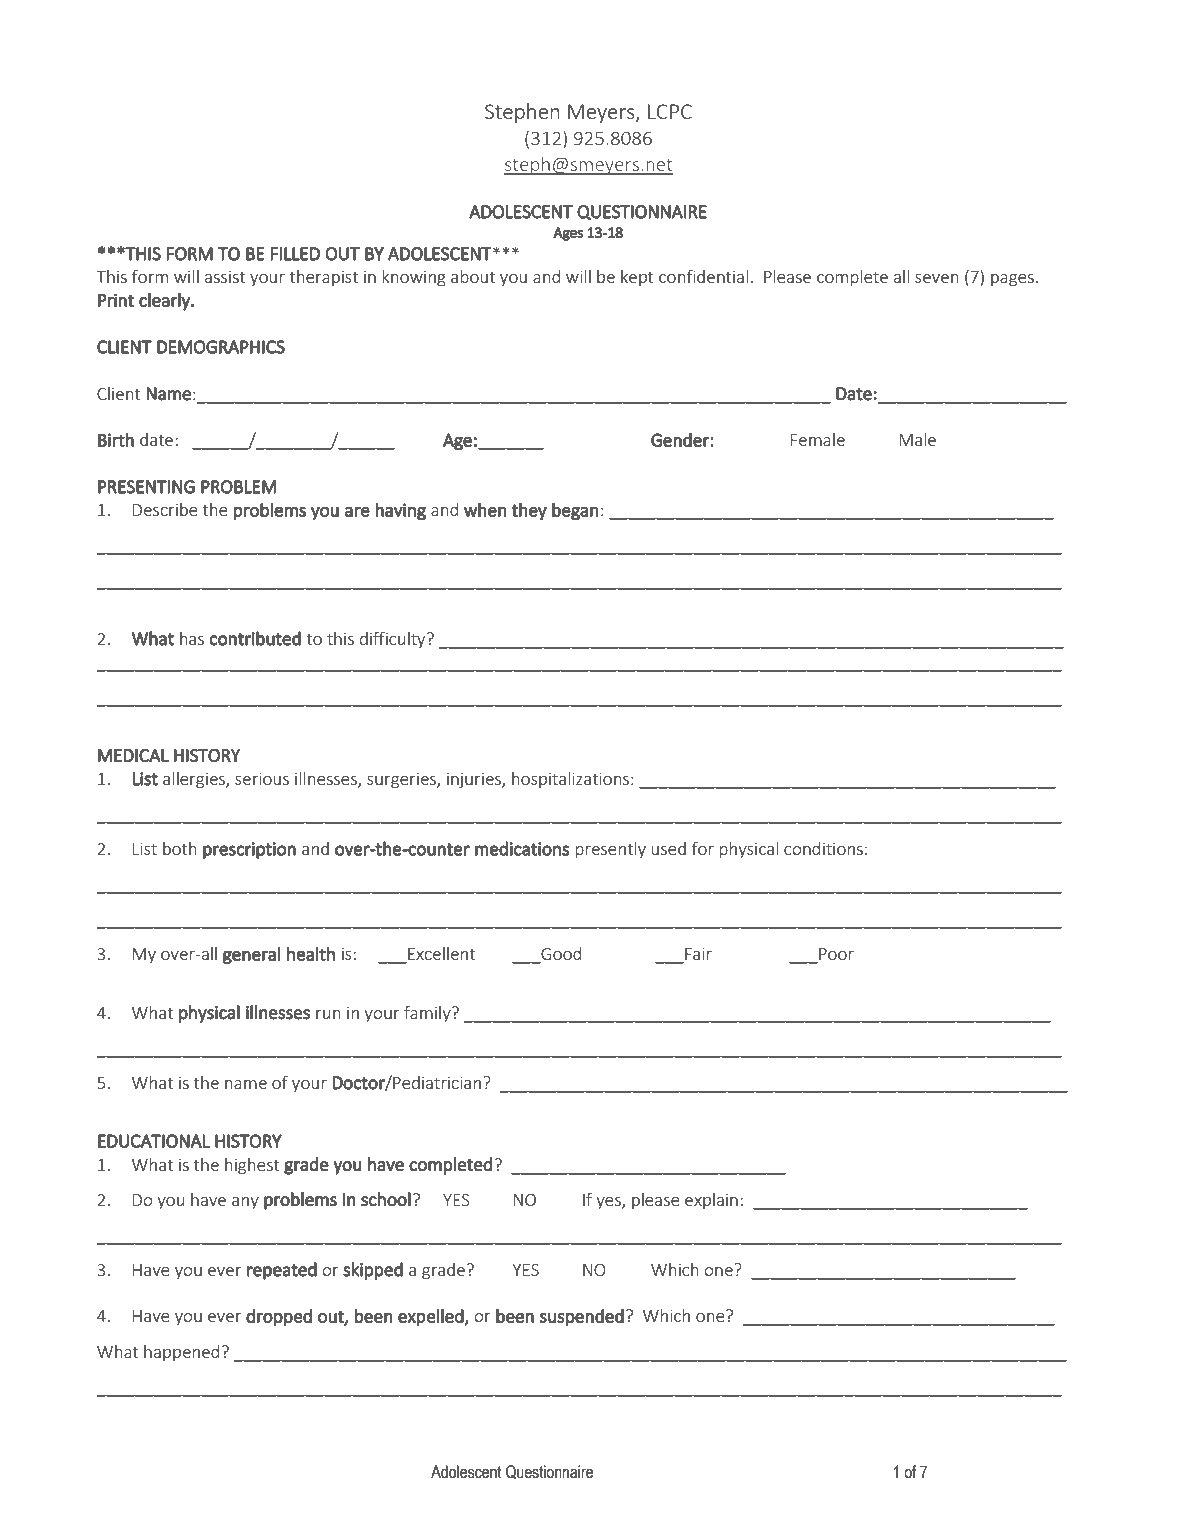  Describe the element at coordinates (937, 278) in the page. I see `seven` at that location.
